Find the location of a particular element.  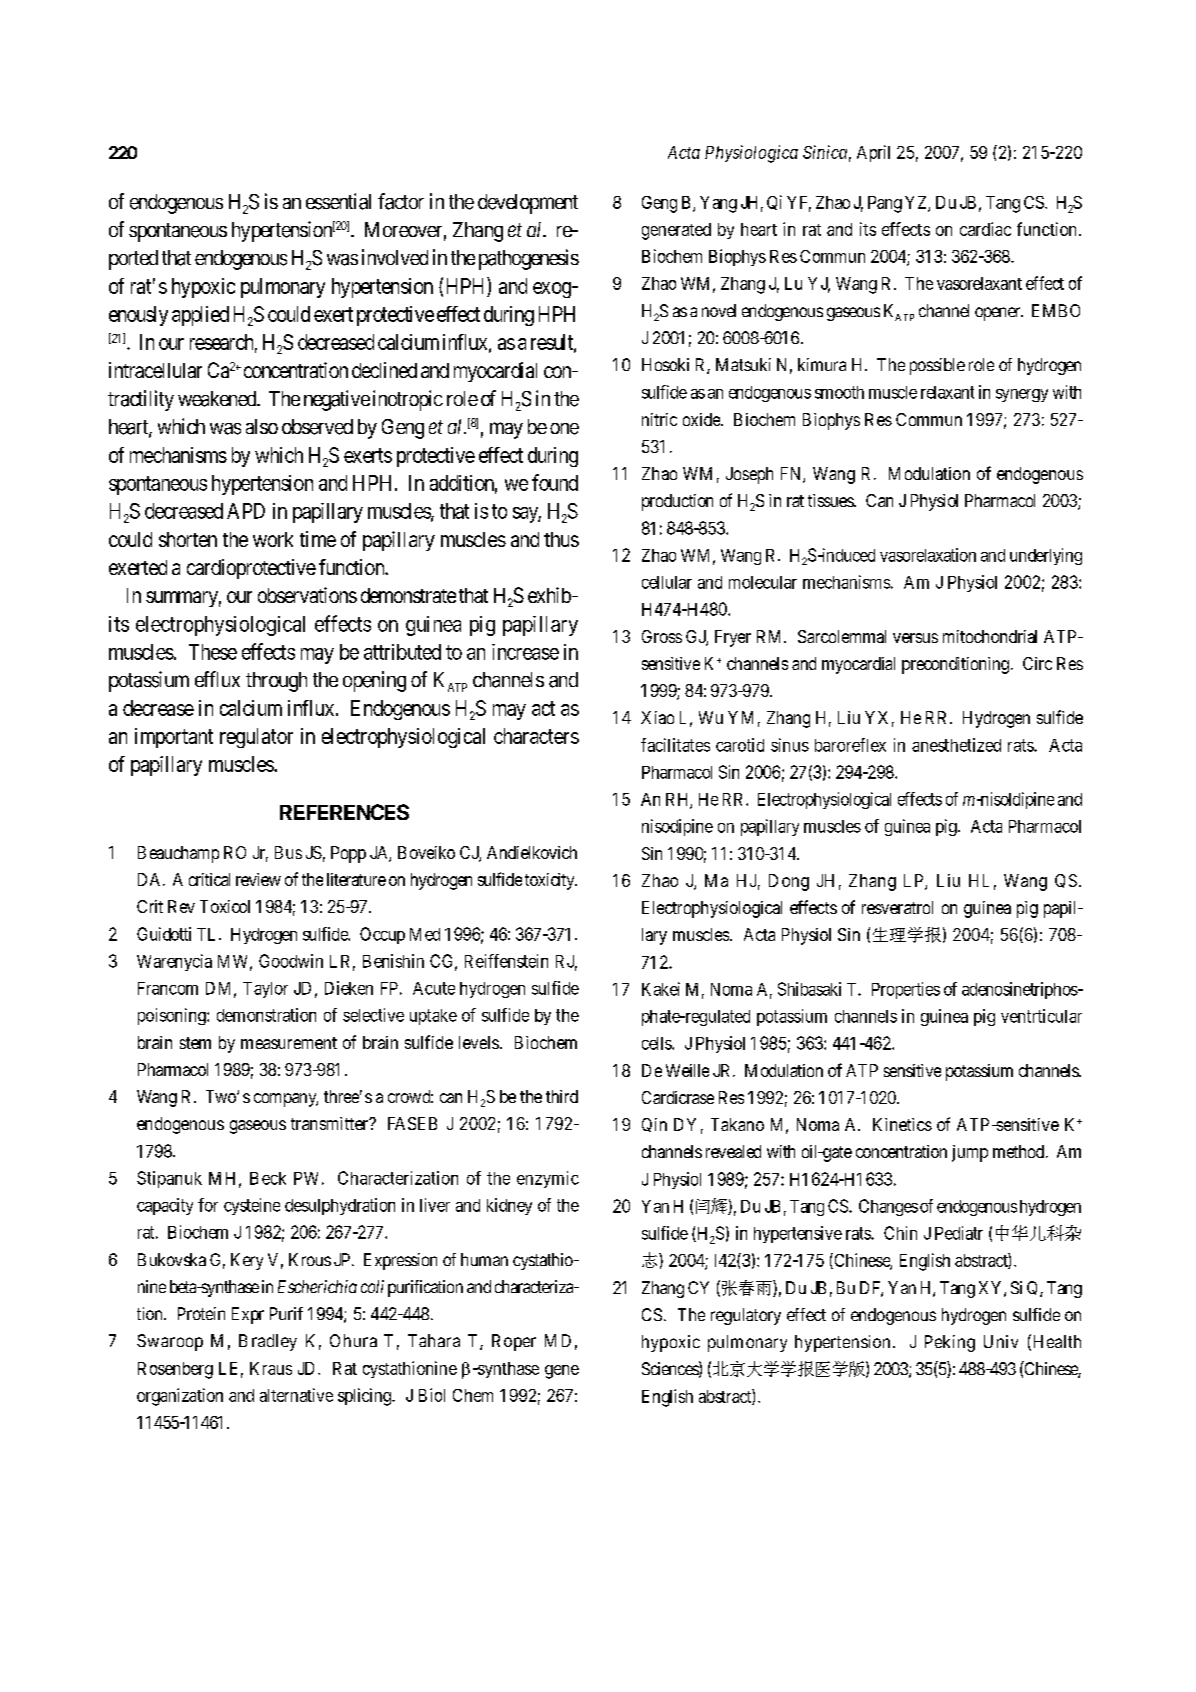

important is located at coordinates (174, 738).
